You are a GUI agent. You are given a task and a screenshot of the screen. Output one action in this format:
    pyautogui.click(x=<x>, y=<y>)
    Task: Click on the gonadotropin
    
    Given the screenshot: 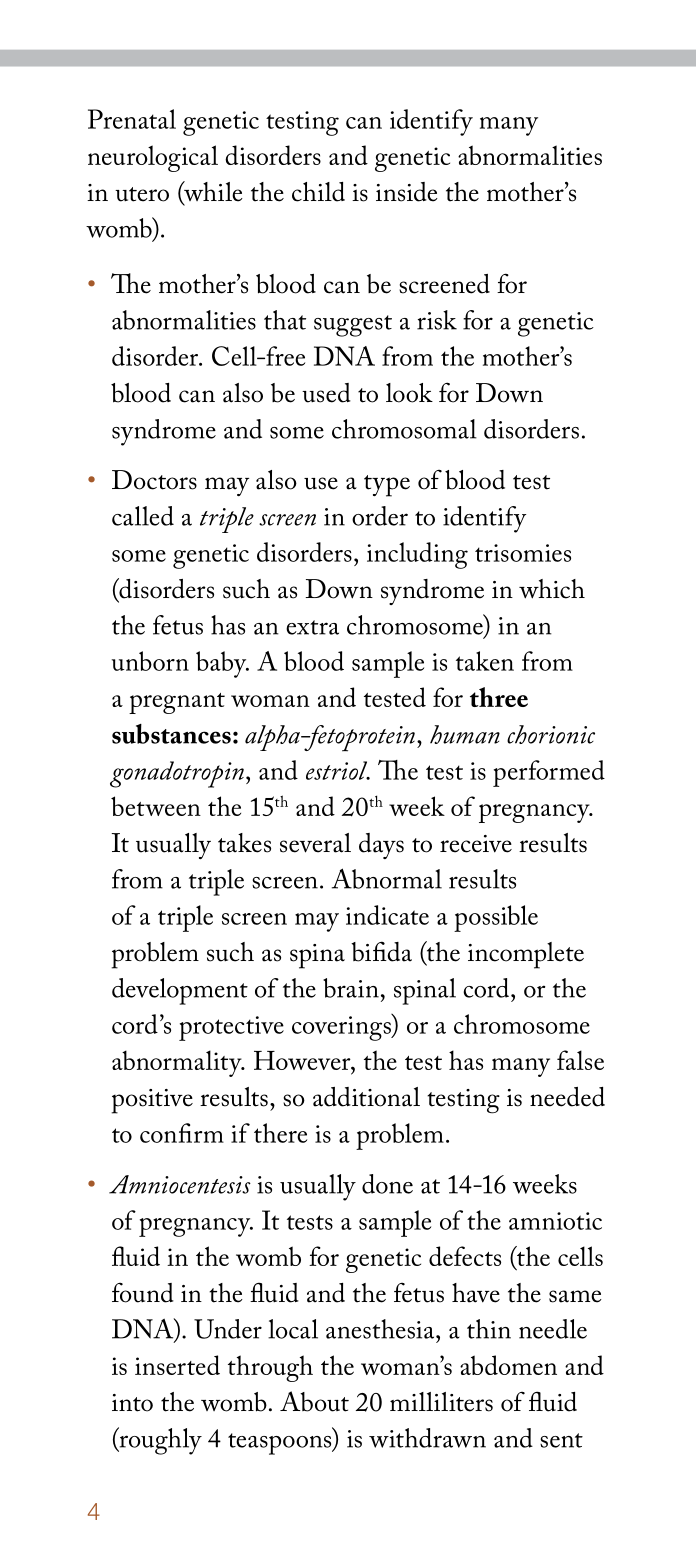 What is the action you would take?
    pyautogui.click(x=177, y=774)
